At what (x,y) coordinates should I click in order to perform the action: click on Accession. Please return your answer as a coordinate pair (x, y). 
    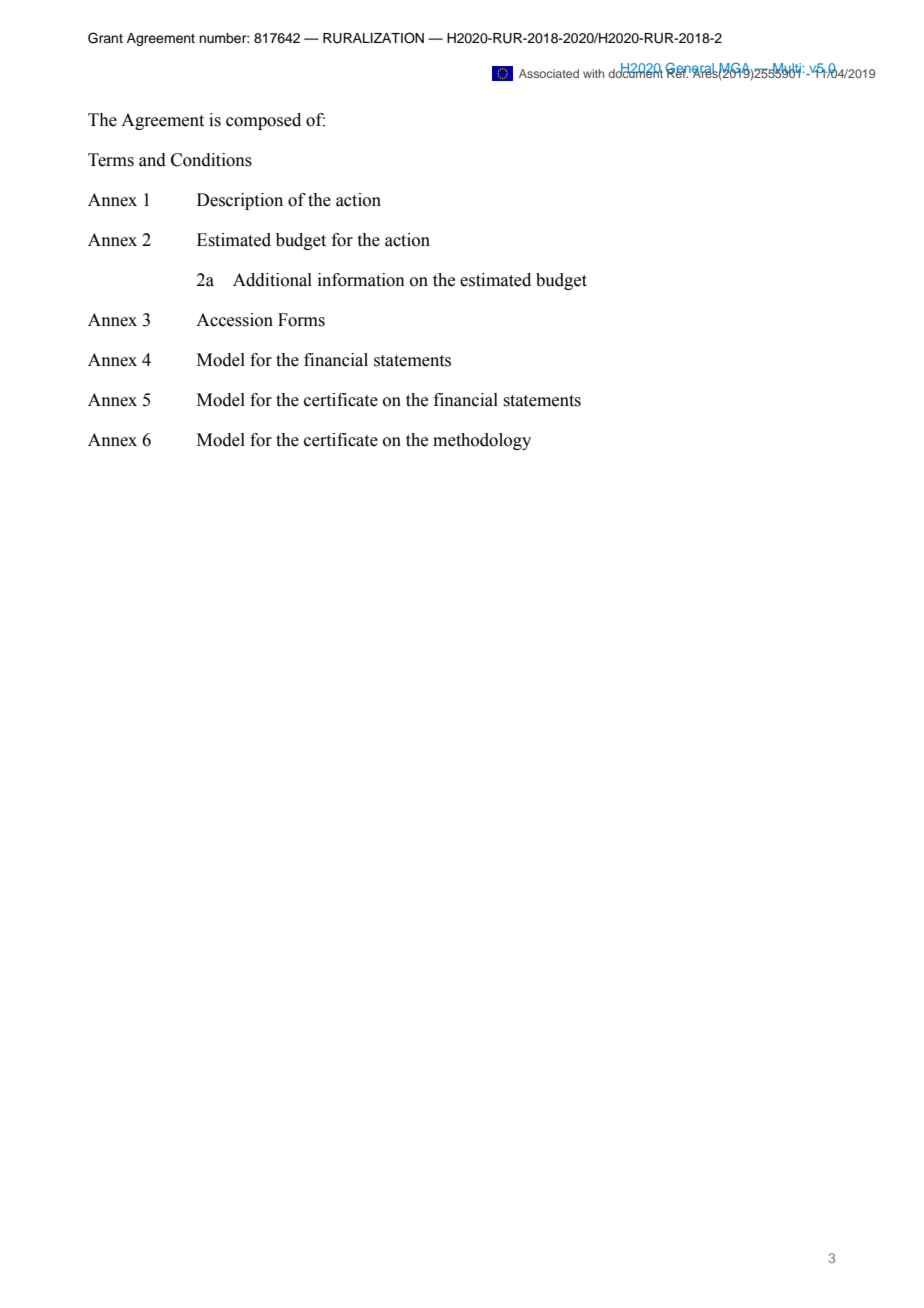
    Looking at the image, I should click on (234, 320).
